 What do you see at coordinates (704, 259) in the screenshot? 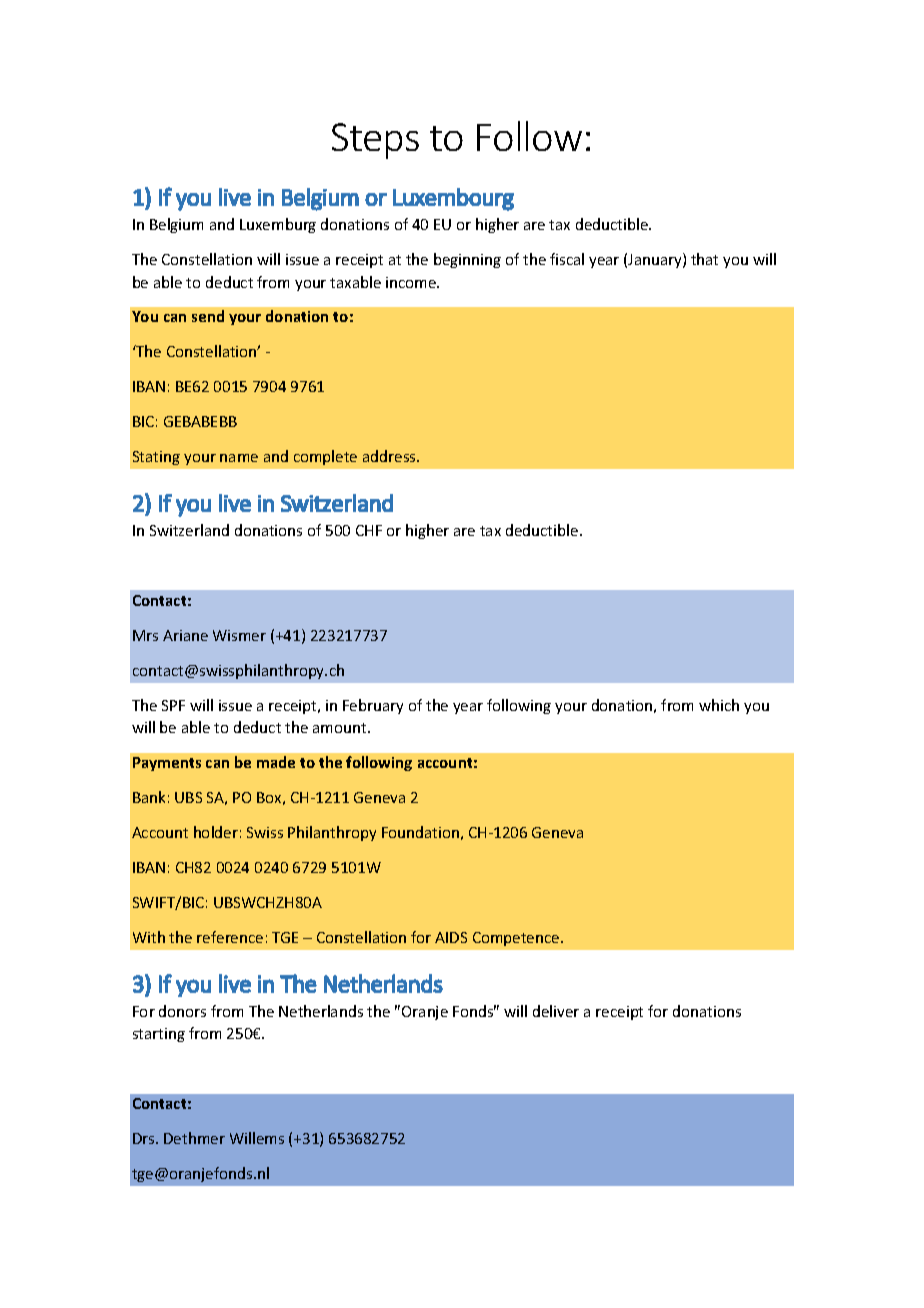
I see `that` at bounding box center [704, 259].
